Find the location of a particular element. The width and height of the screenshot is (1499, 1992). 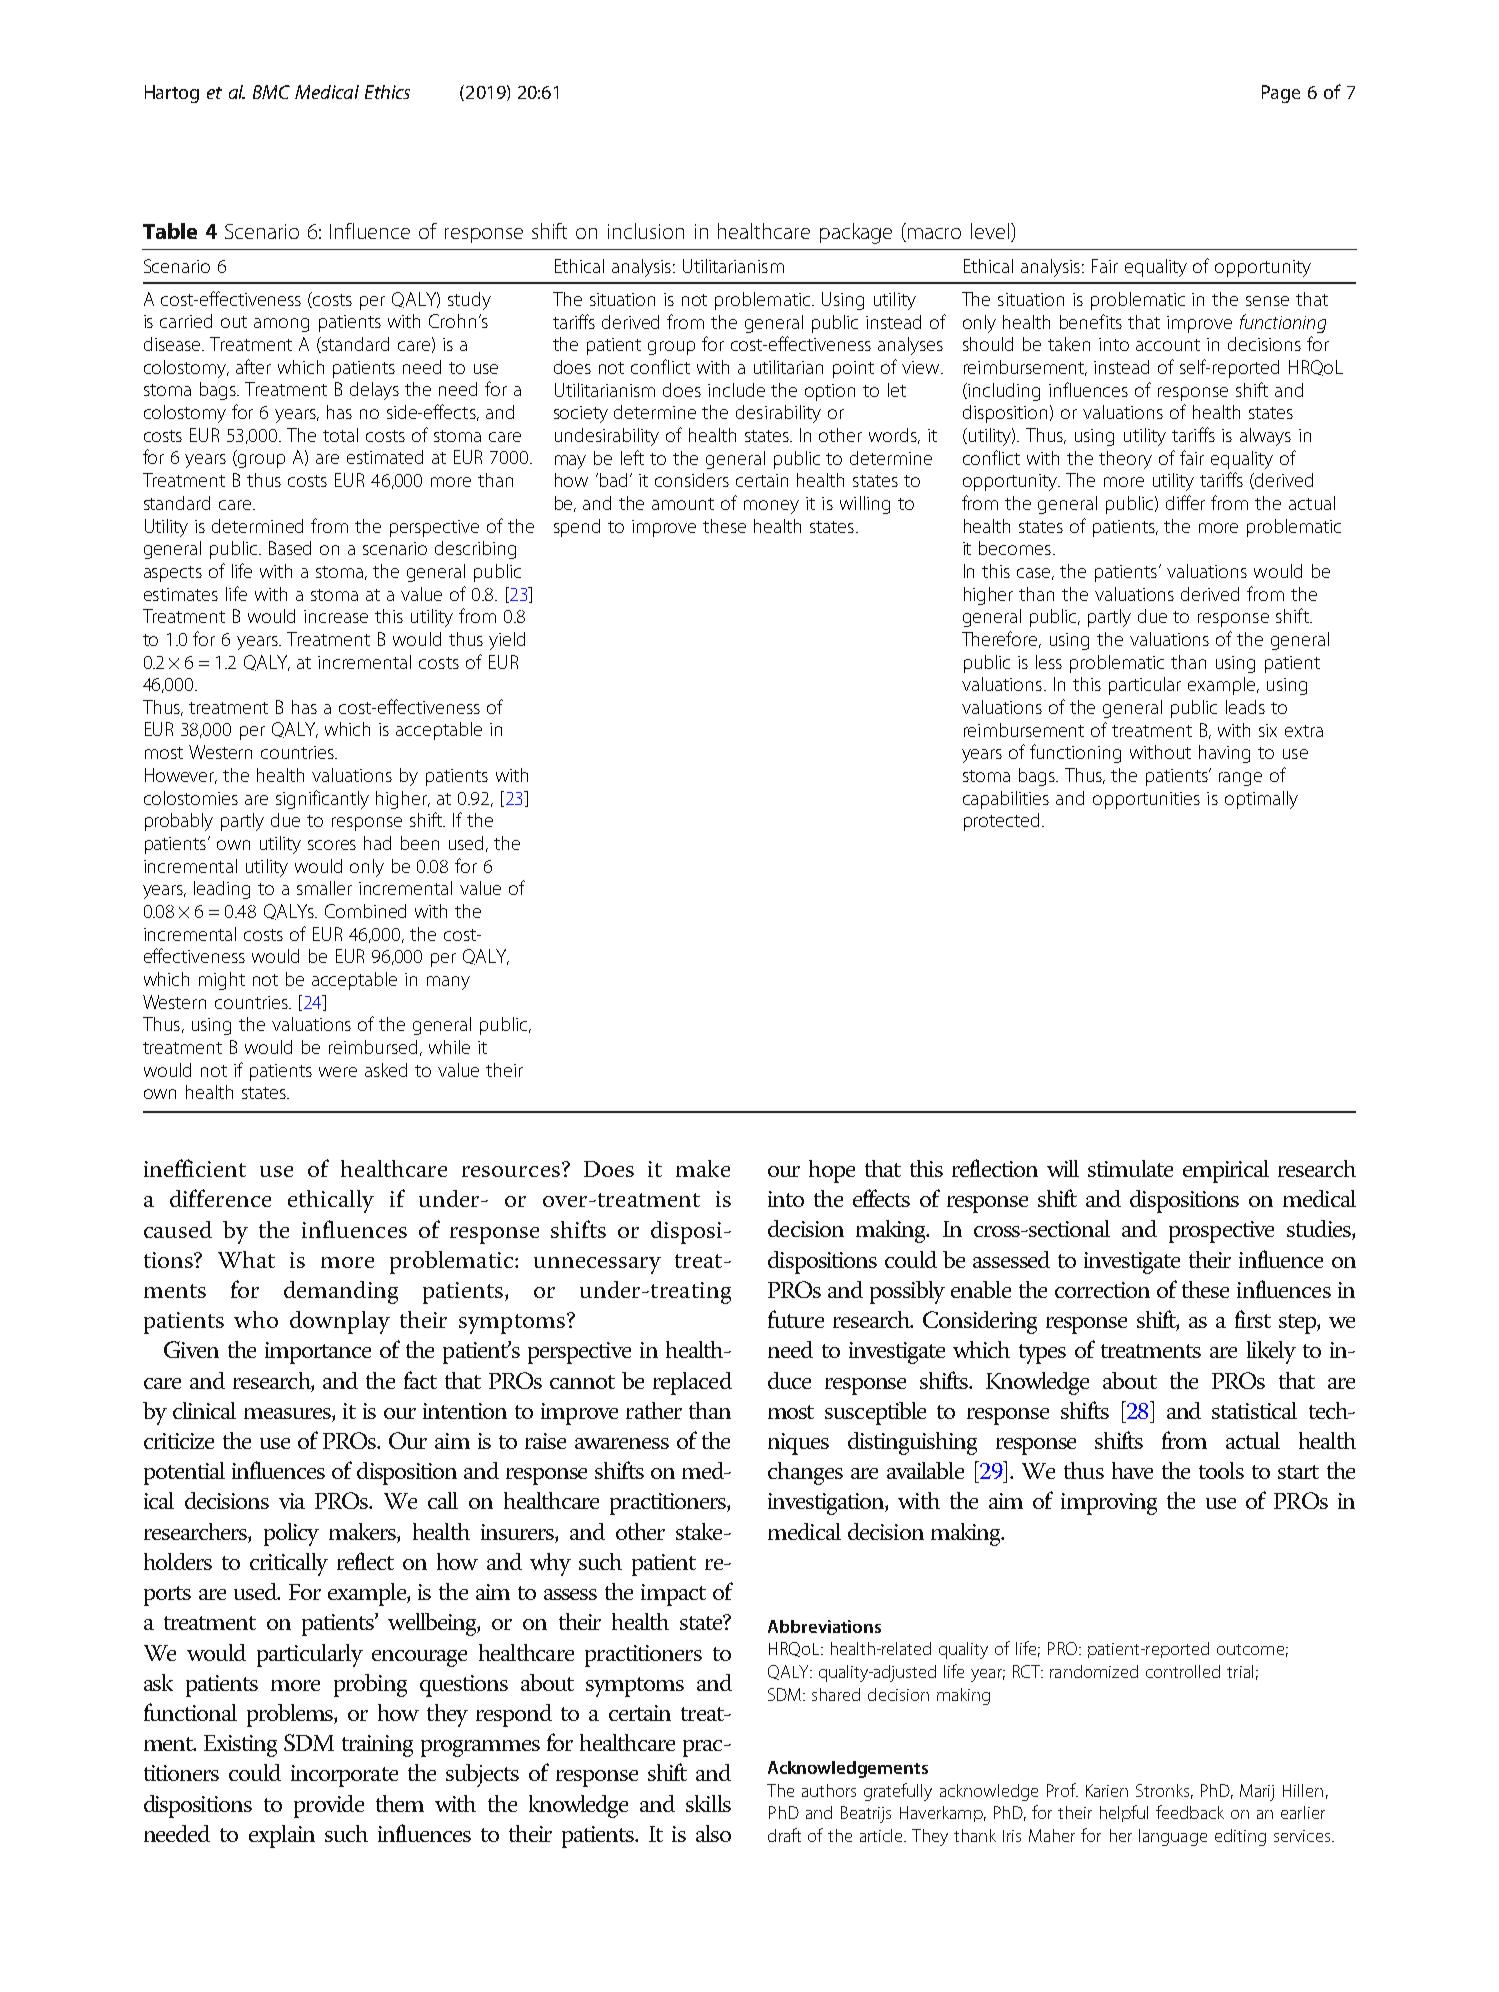

inclusion is located at coordinates (646, 231).
